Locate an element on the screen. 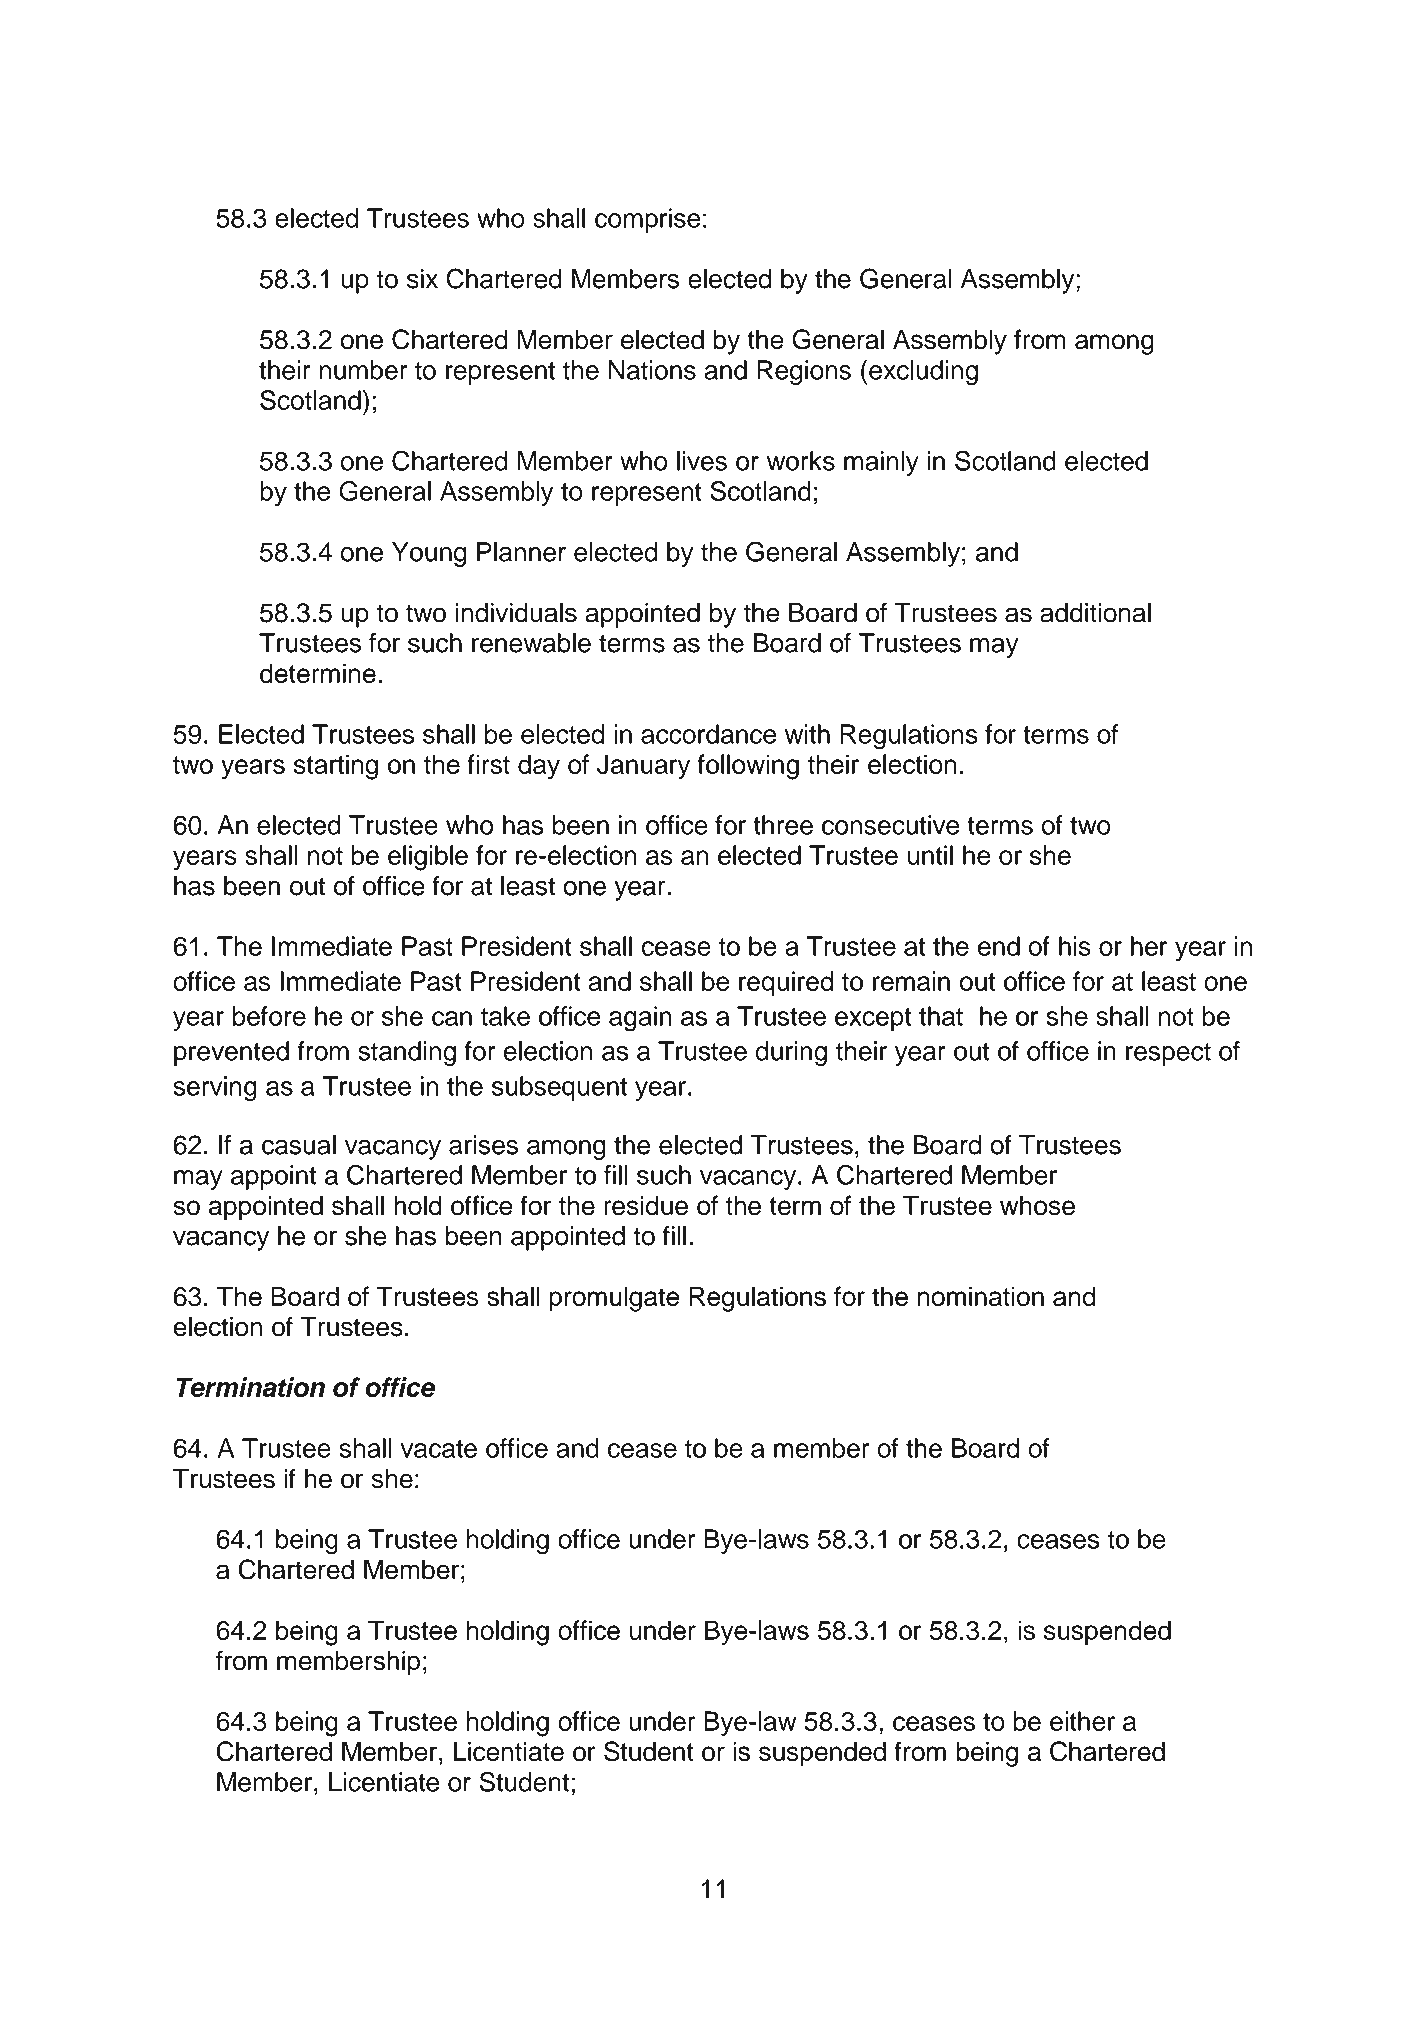 Image resolution: width=1428 pixels, height=2019 pixels. excluding is located at coordinates (923, 373).
